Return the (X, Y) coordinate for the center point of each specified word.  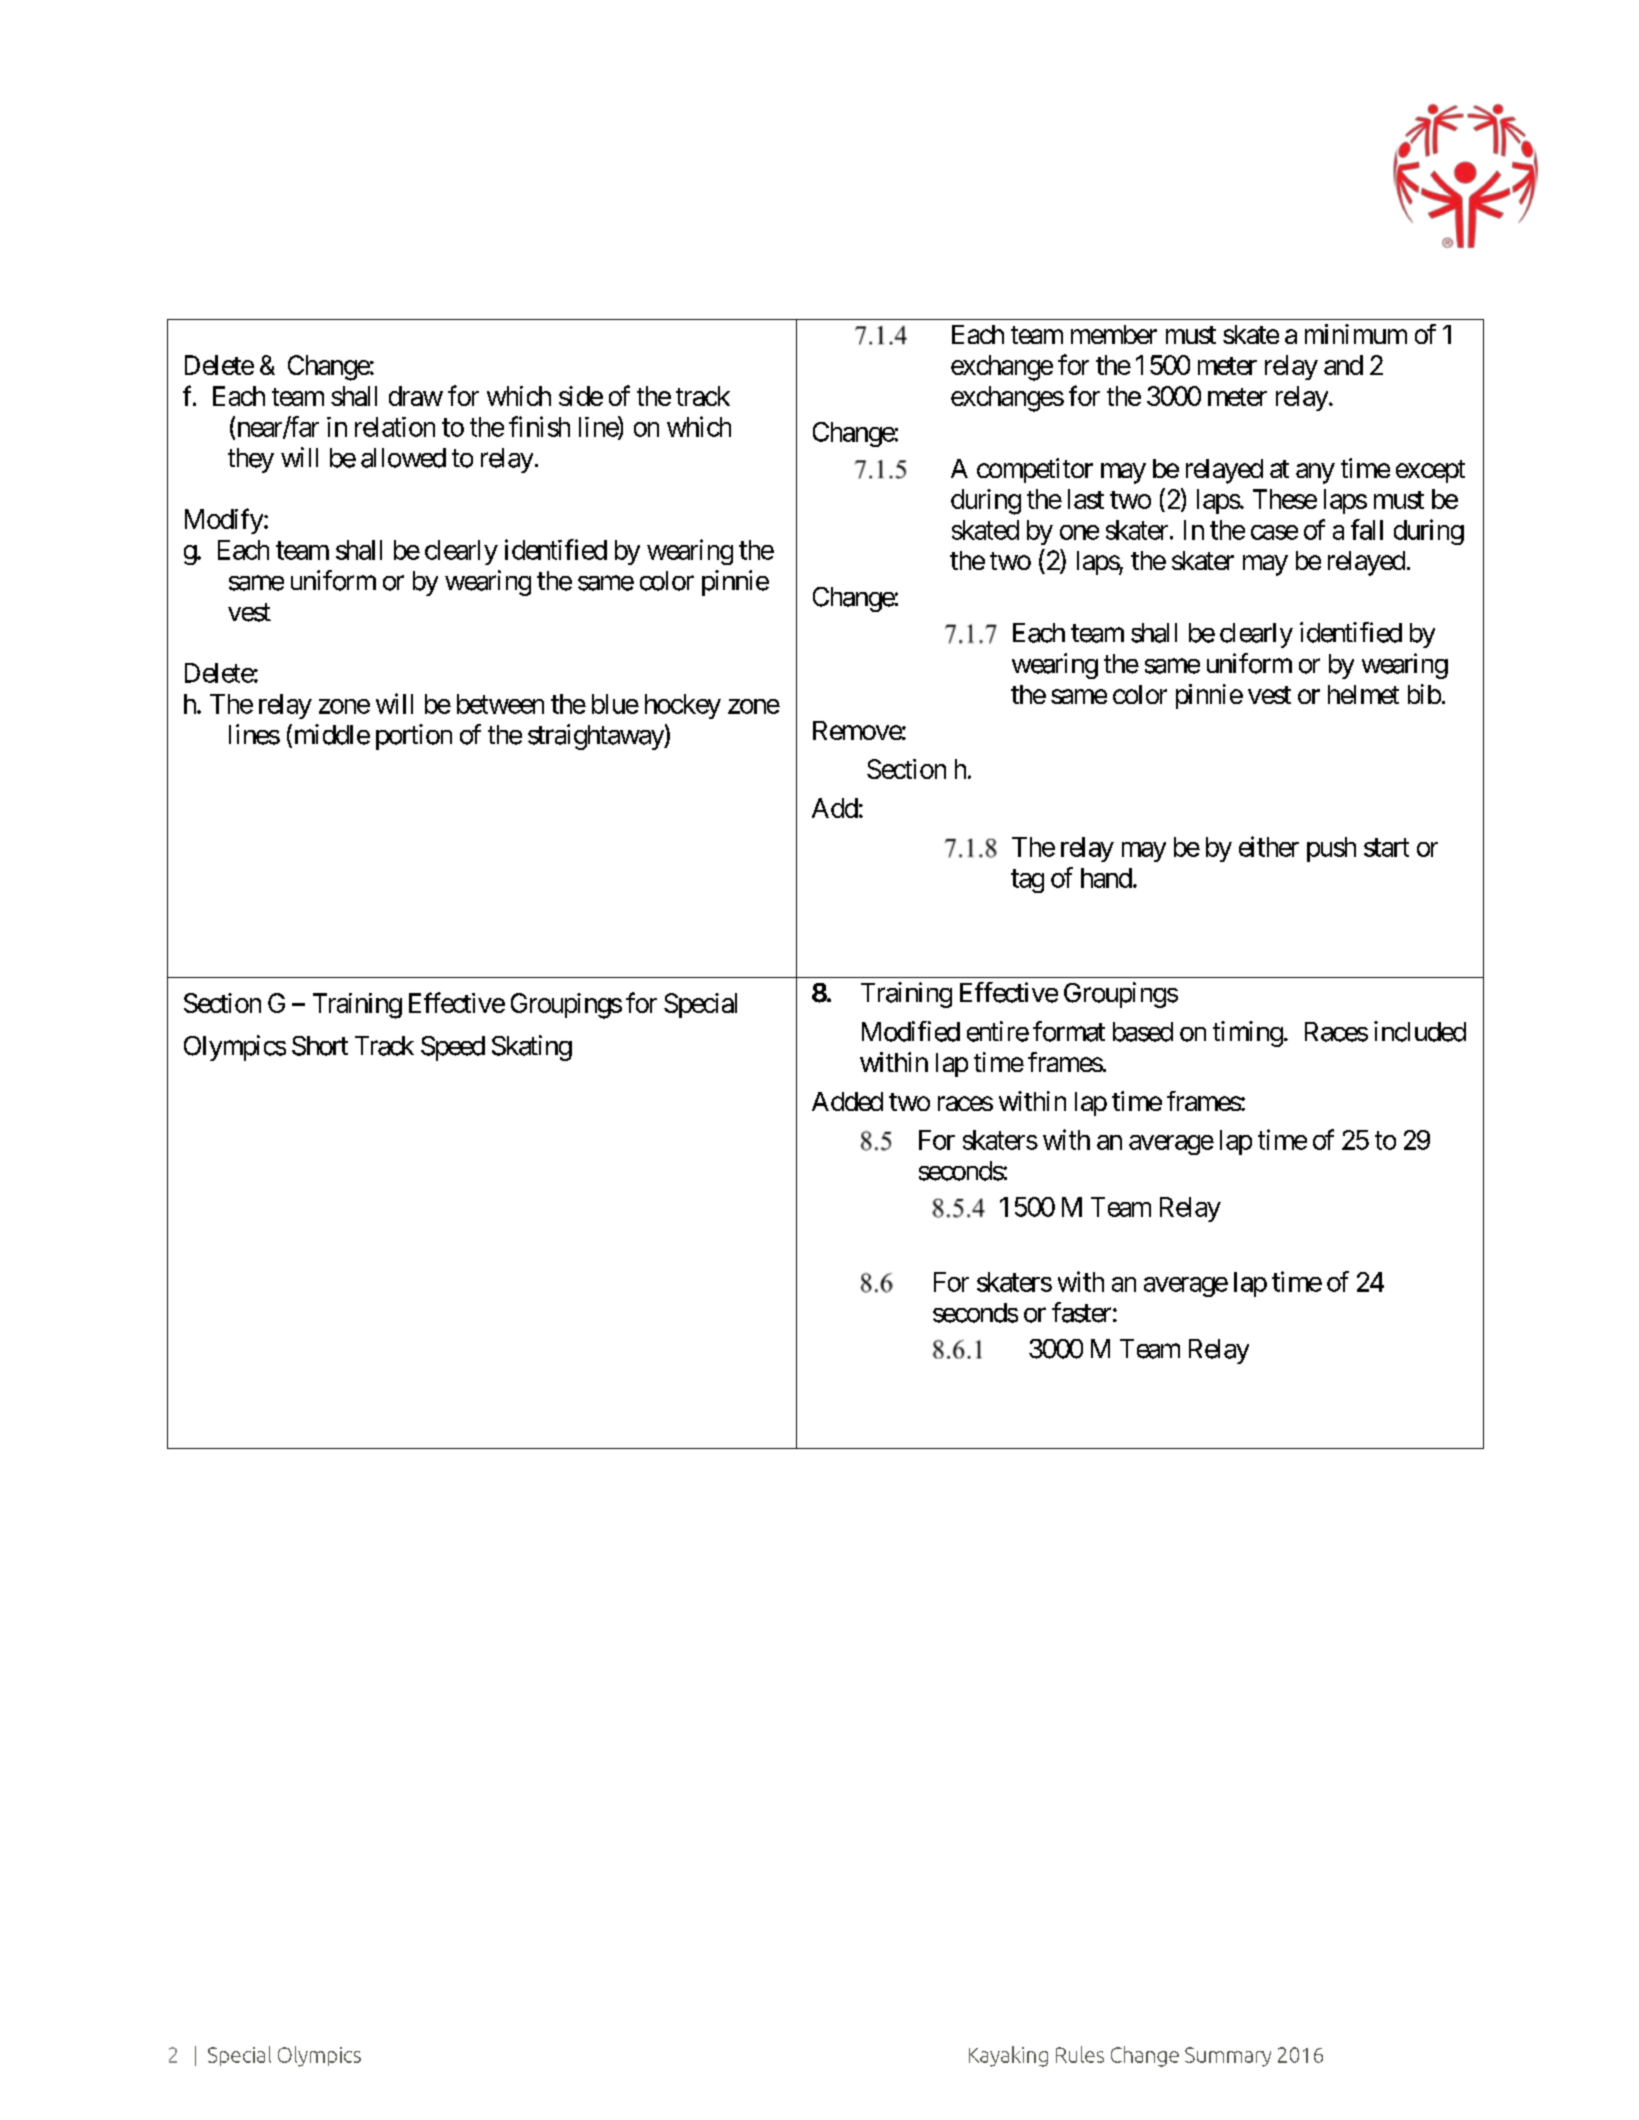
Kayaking (1008, 2056)
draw (416, 396)
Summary (1228, 2057)
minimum (1356, 334)
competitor (1035, 470)
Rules (1080, 2054)
